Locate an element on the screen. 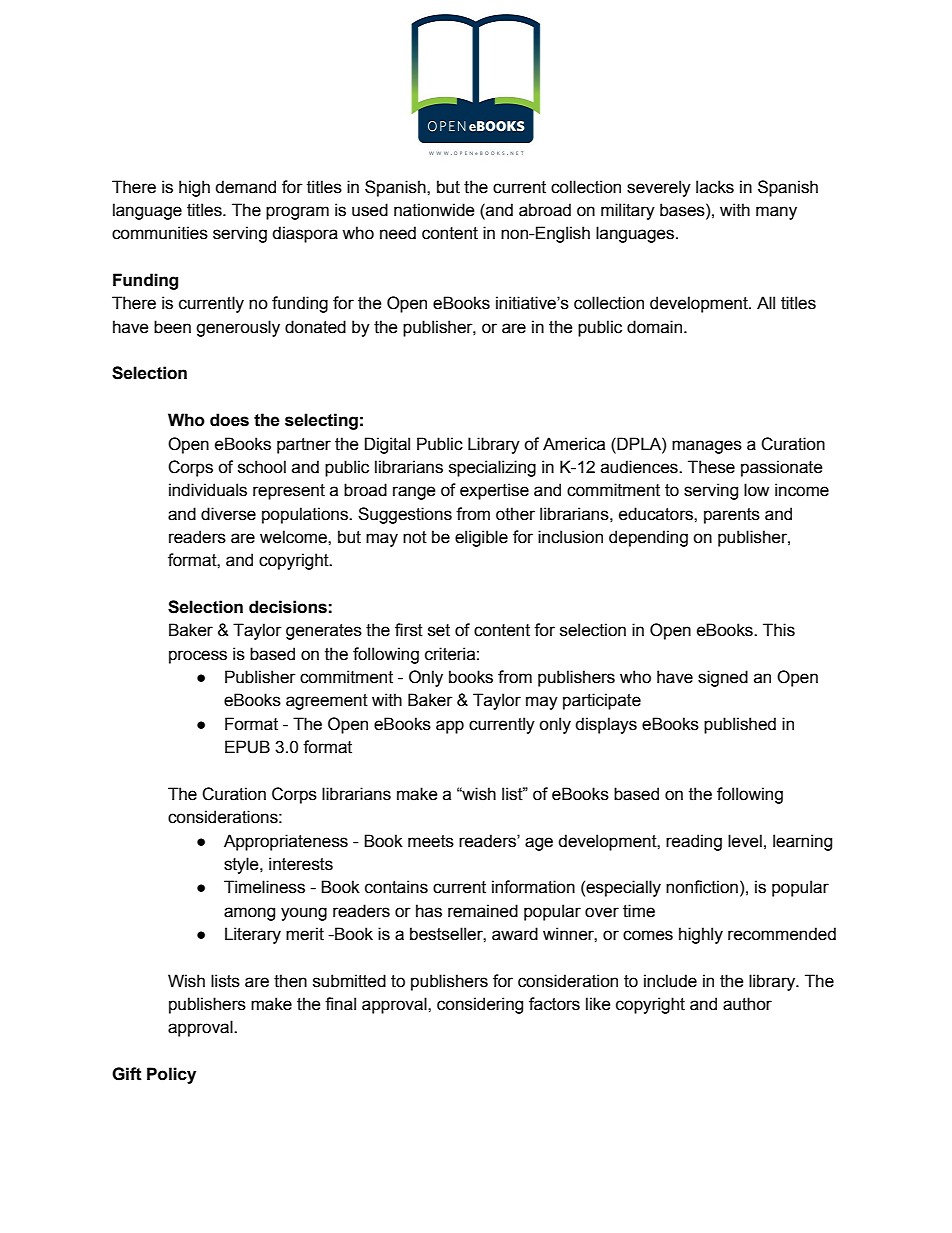 The height and width of the screenshot is (1233, 952). Policy is located at coordinates (171, 1075).
